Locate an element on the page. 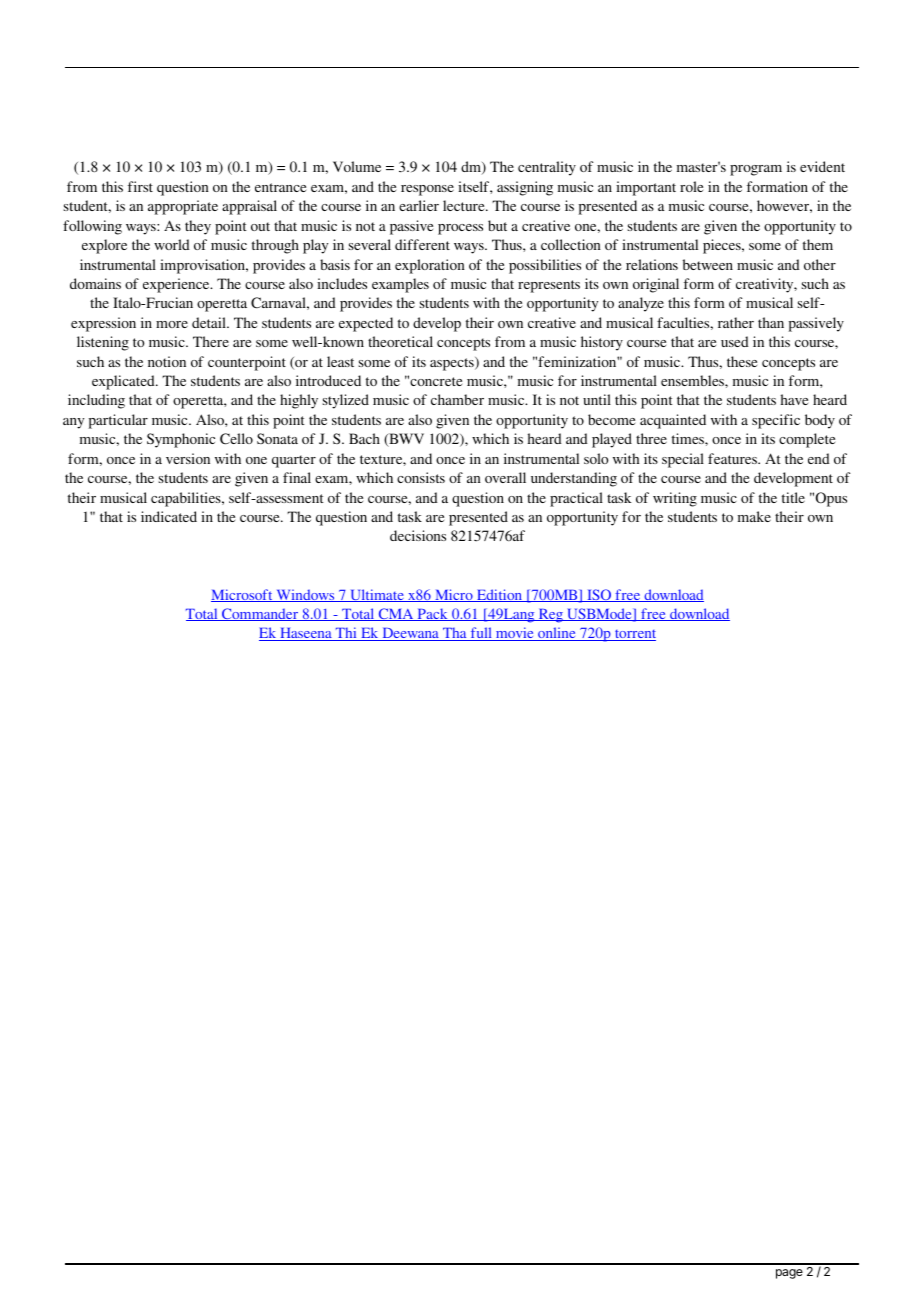 This image has width=924, height=1308. lecture is located at coordinates (465, 205).
